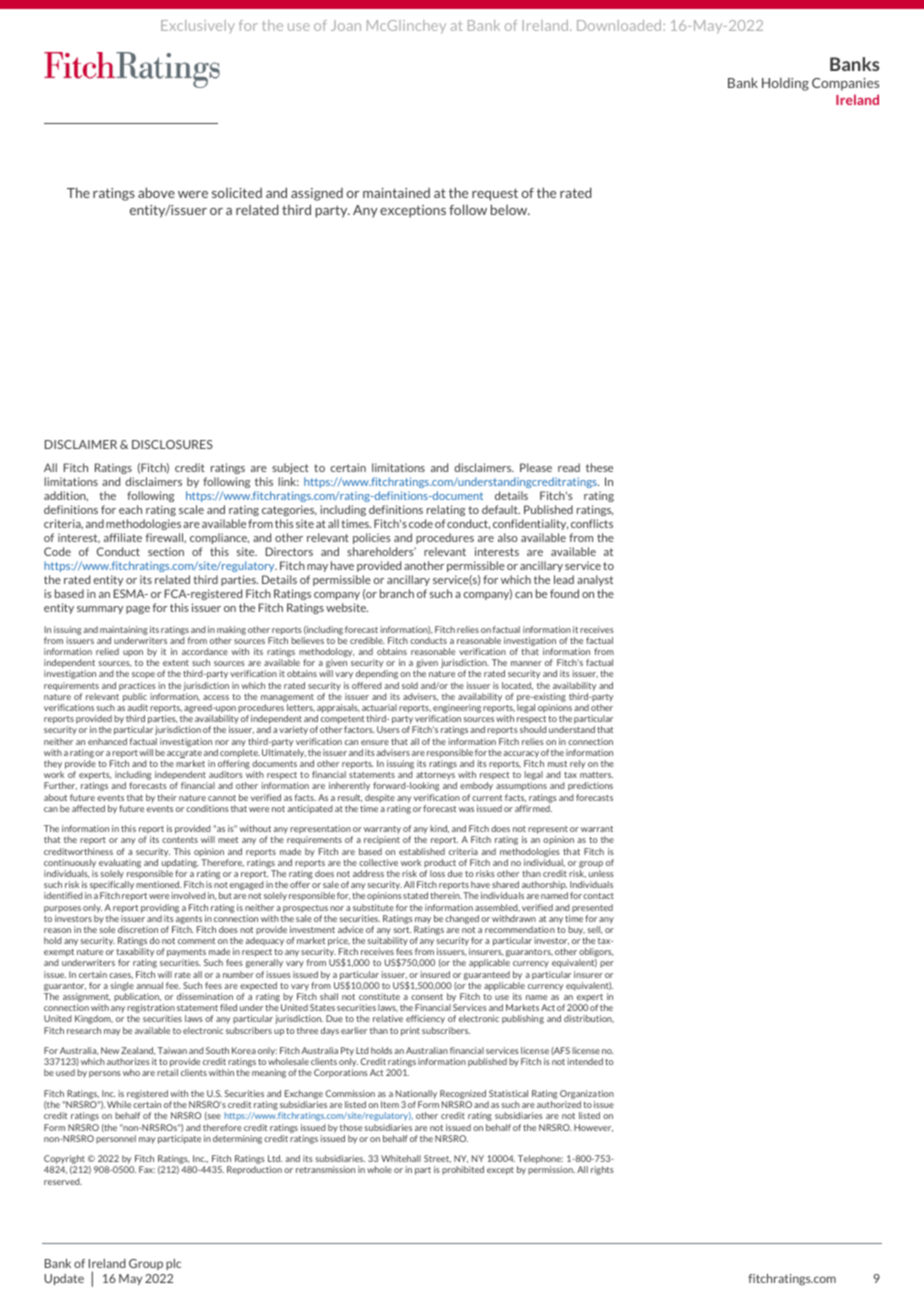 Image resolution: width=924 pixels, height=1308 pixels. I want to click on kind, so click(439, 829).
